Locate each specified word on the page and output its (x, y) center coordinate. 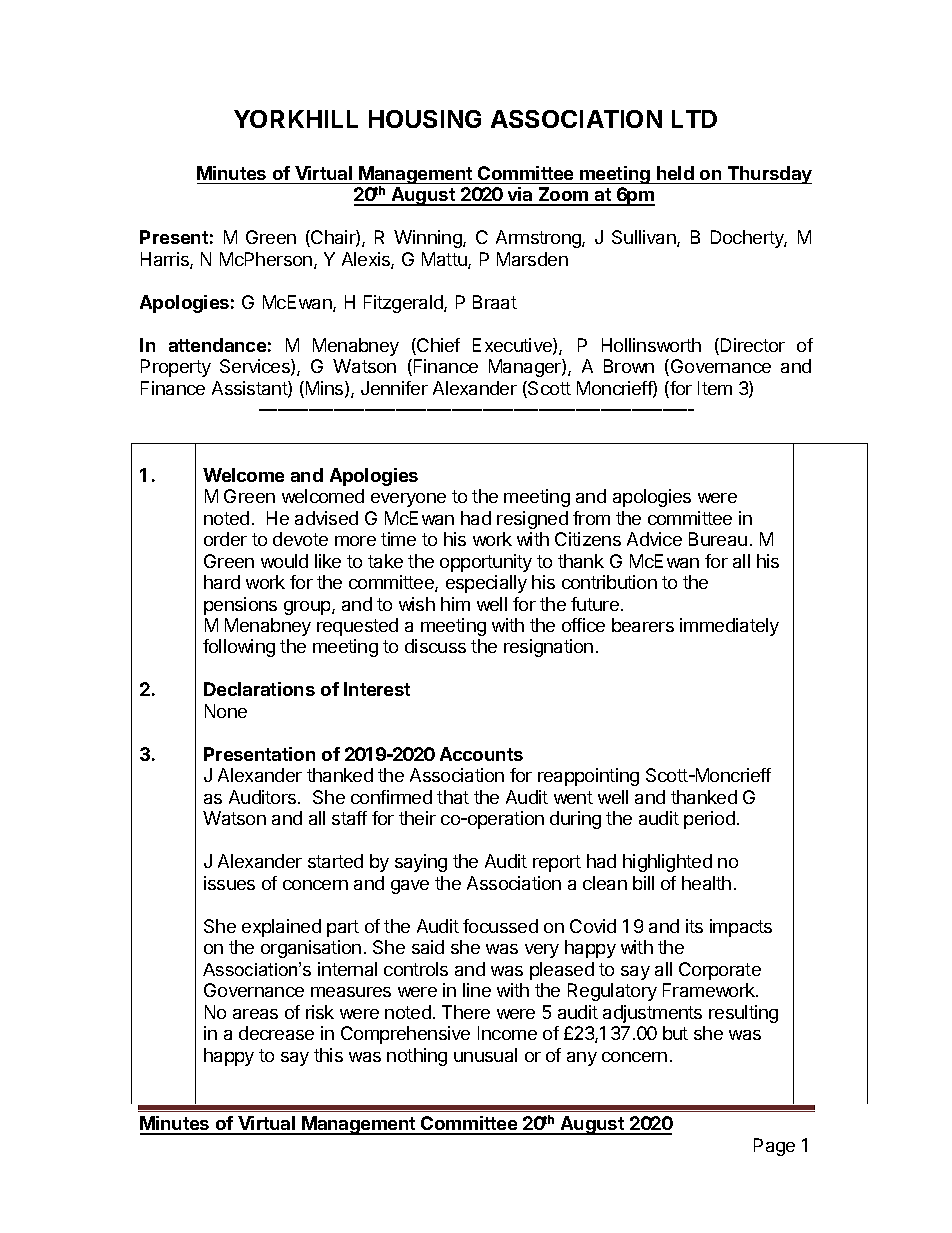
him (455, 604)
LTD (694, 119)
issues (229, 883)
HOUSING (425, 119)
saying (421, 863)
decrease (276, 1033)
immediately (729, 627)
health (706, 883)
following (239, 648)
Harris (166, 260)
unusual (485, 1055)
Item (715, 388)
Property (176, 368)
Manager (526, 368)
